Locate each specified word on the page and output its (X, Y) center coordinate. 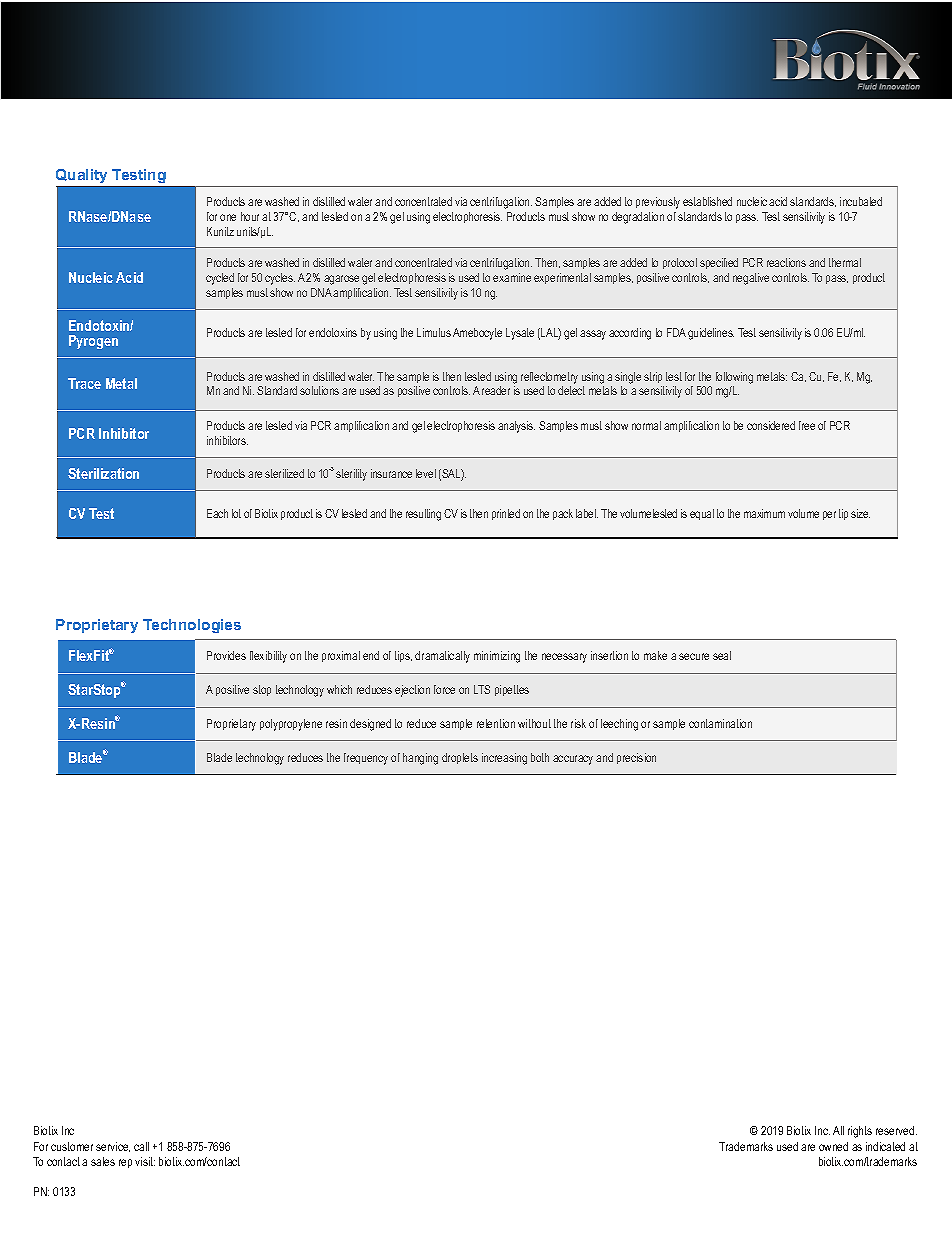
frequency (366, 759)
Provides (226, 655)
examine (512, 277)
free (807, 425)
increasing (504, 759)
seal (722, 655)
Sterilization (103, 473)
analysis (516, 427)
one (228, 217)
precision (636, 758)
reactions (786, 262)
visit (145, 1161)
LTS (482, 689)
